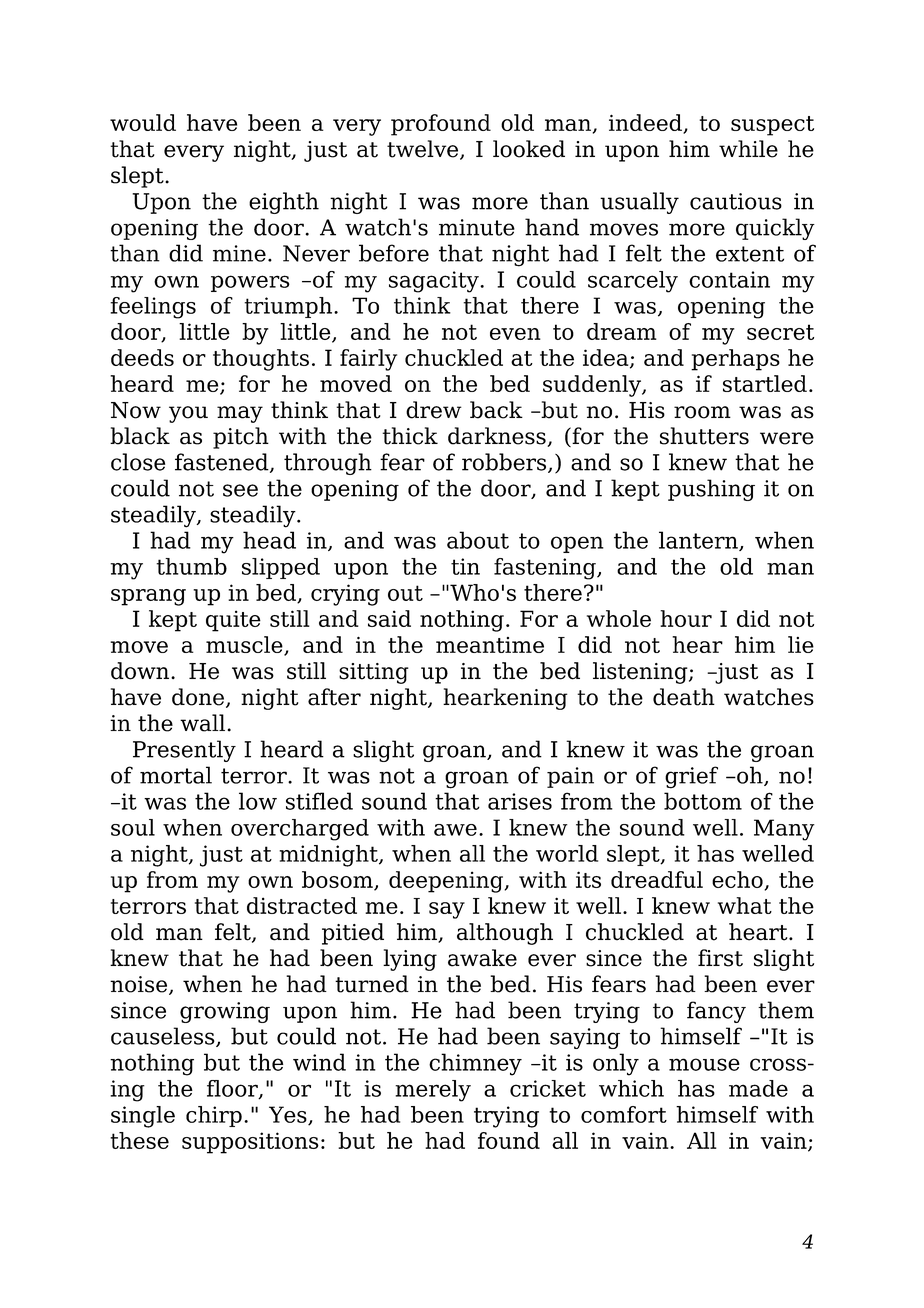 The height and width of the screenshot is (1308, 924). What do you see at coordinates (455, 830) in the screenshot?
I see `awe` at bounding box center [455, 830].
